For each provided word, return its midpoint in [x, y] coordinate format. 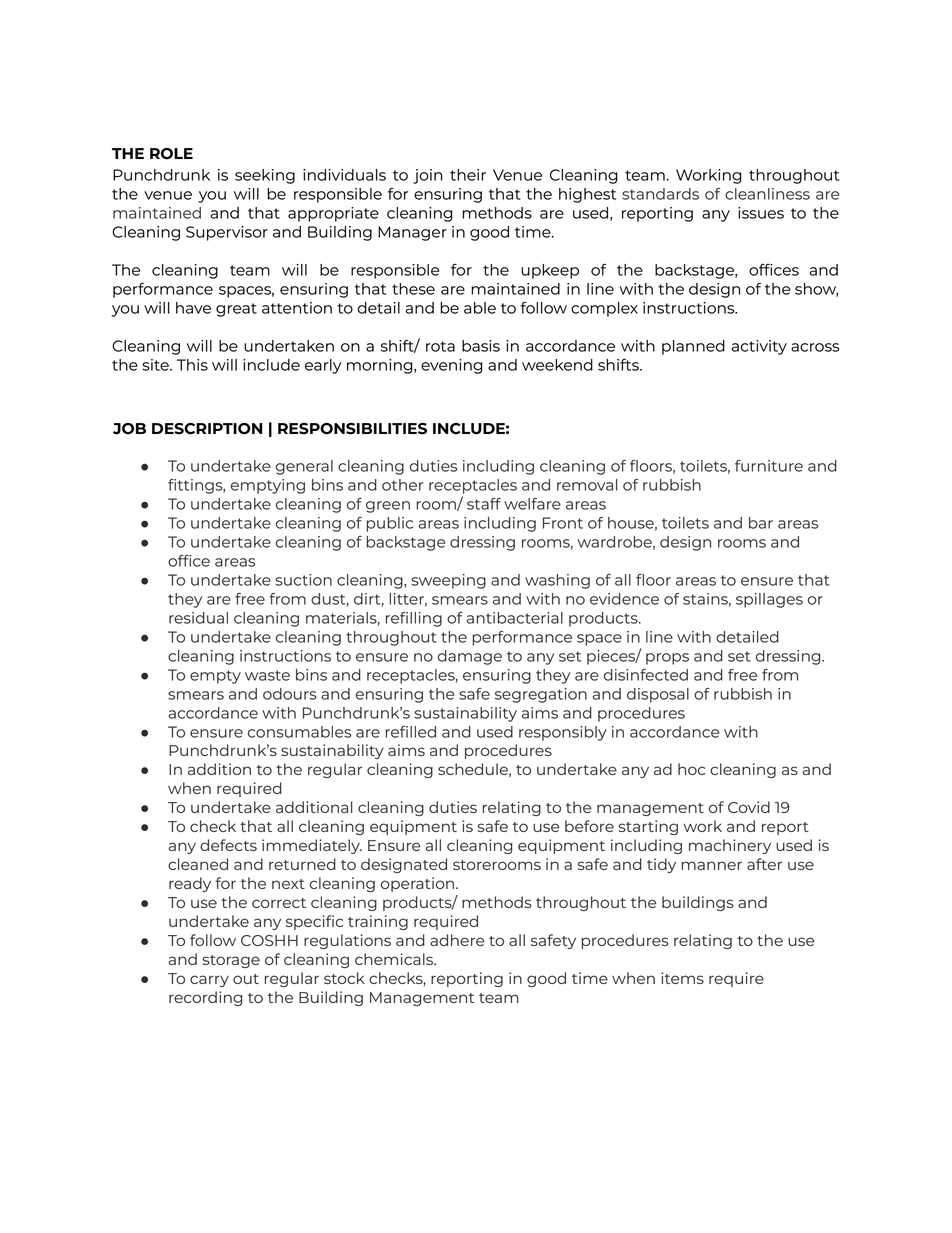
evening [452, 366]
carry [209, 981]
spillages [769, 600]
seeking [265, 176]
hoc [691, 769]
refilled [410, 732]
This [192, 365]
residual [198, 618]
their [468, 175]
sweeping [448, 581]
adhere [457, 940]
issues [761, 213]
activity [759, 347]
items [682, 978]
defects [228, 845]
